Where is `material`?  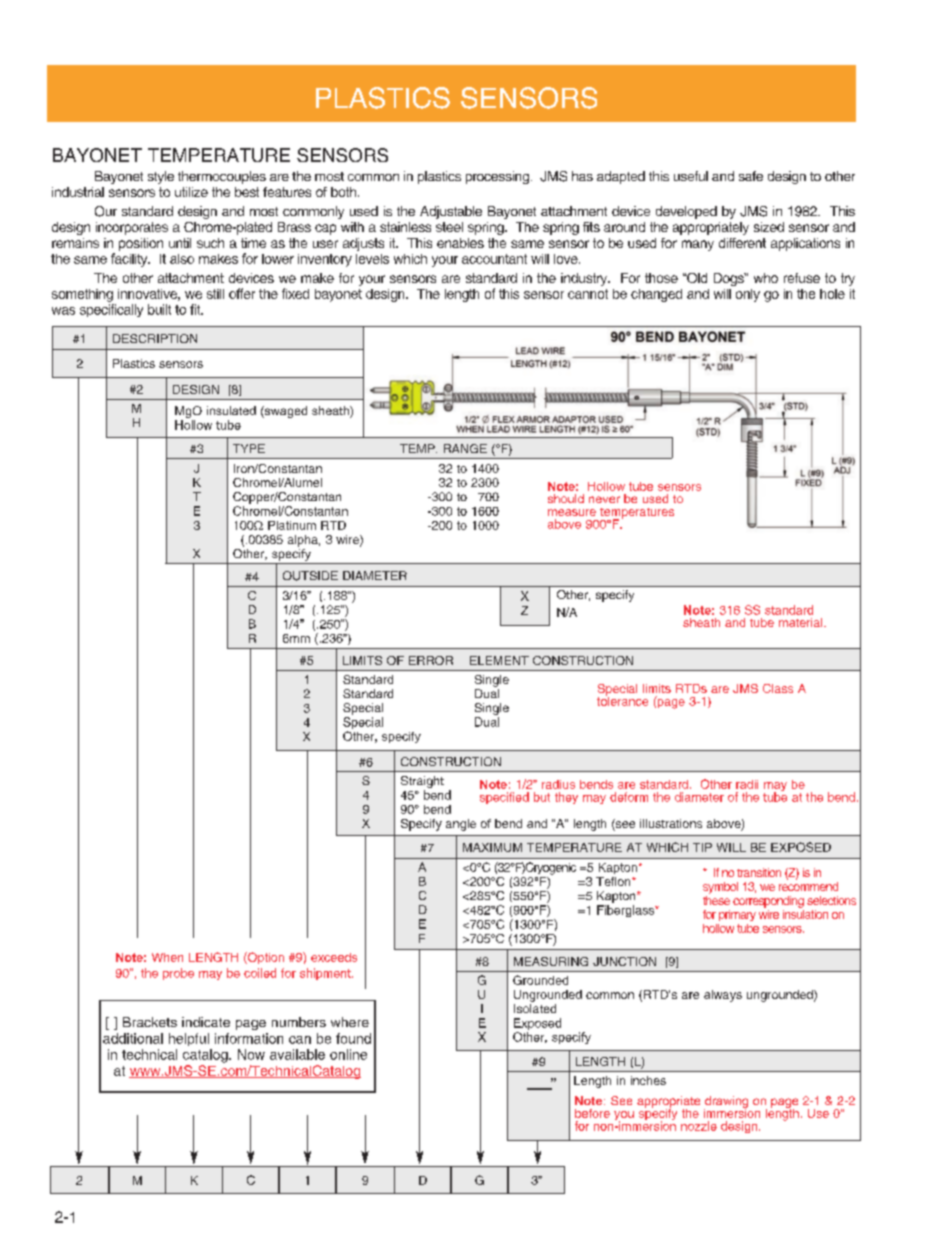
material is located at coordinates (802, 622).
